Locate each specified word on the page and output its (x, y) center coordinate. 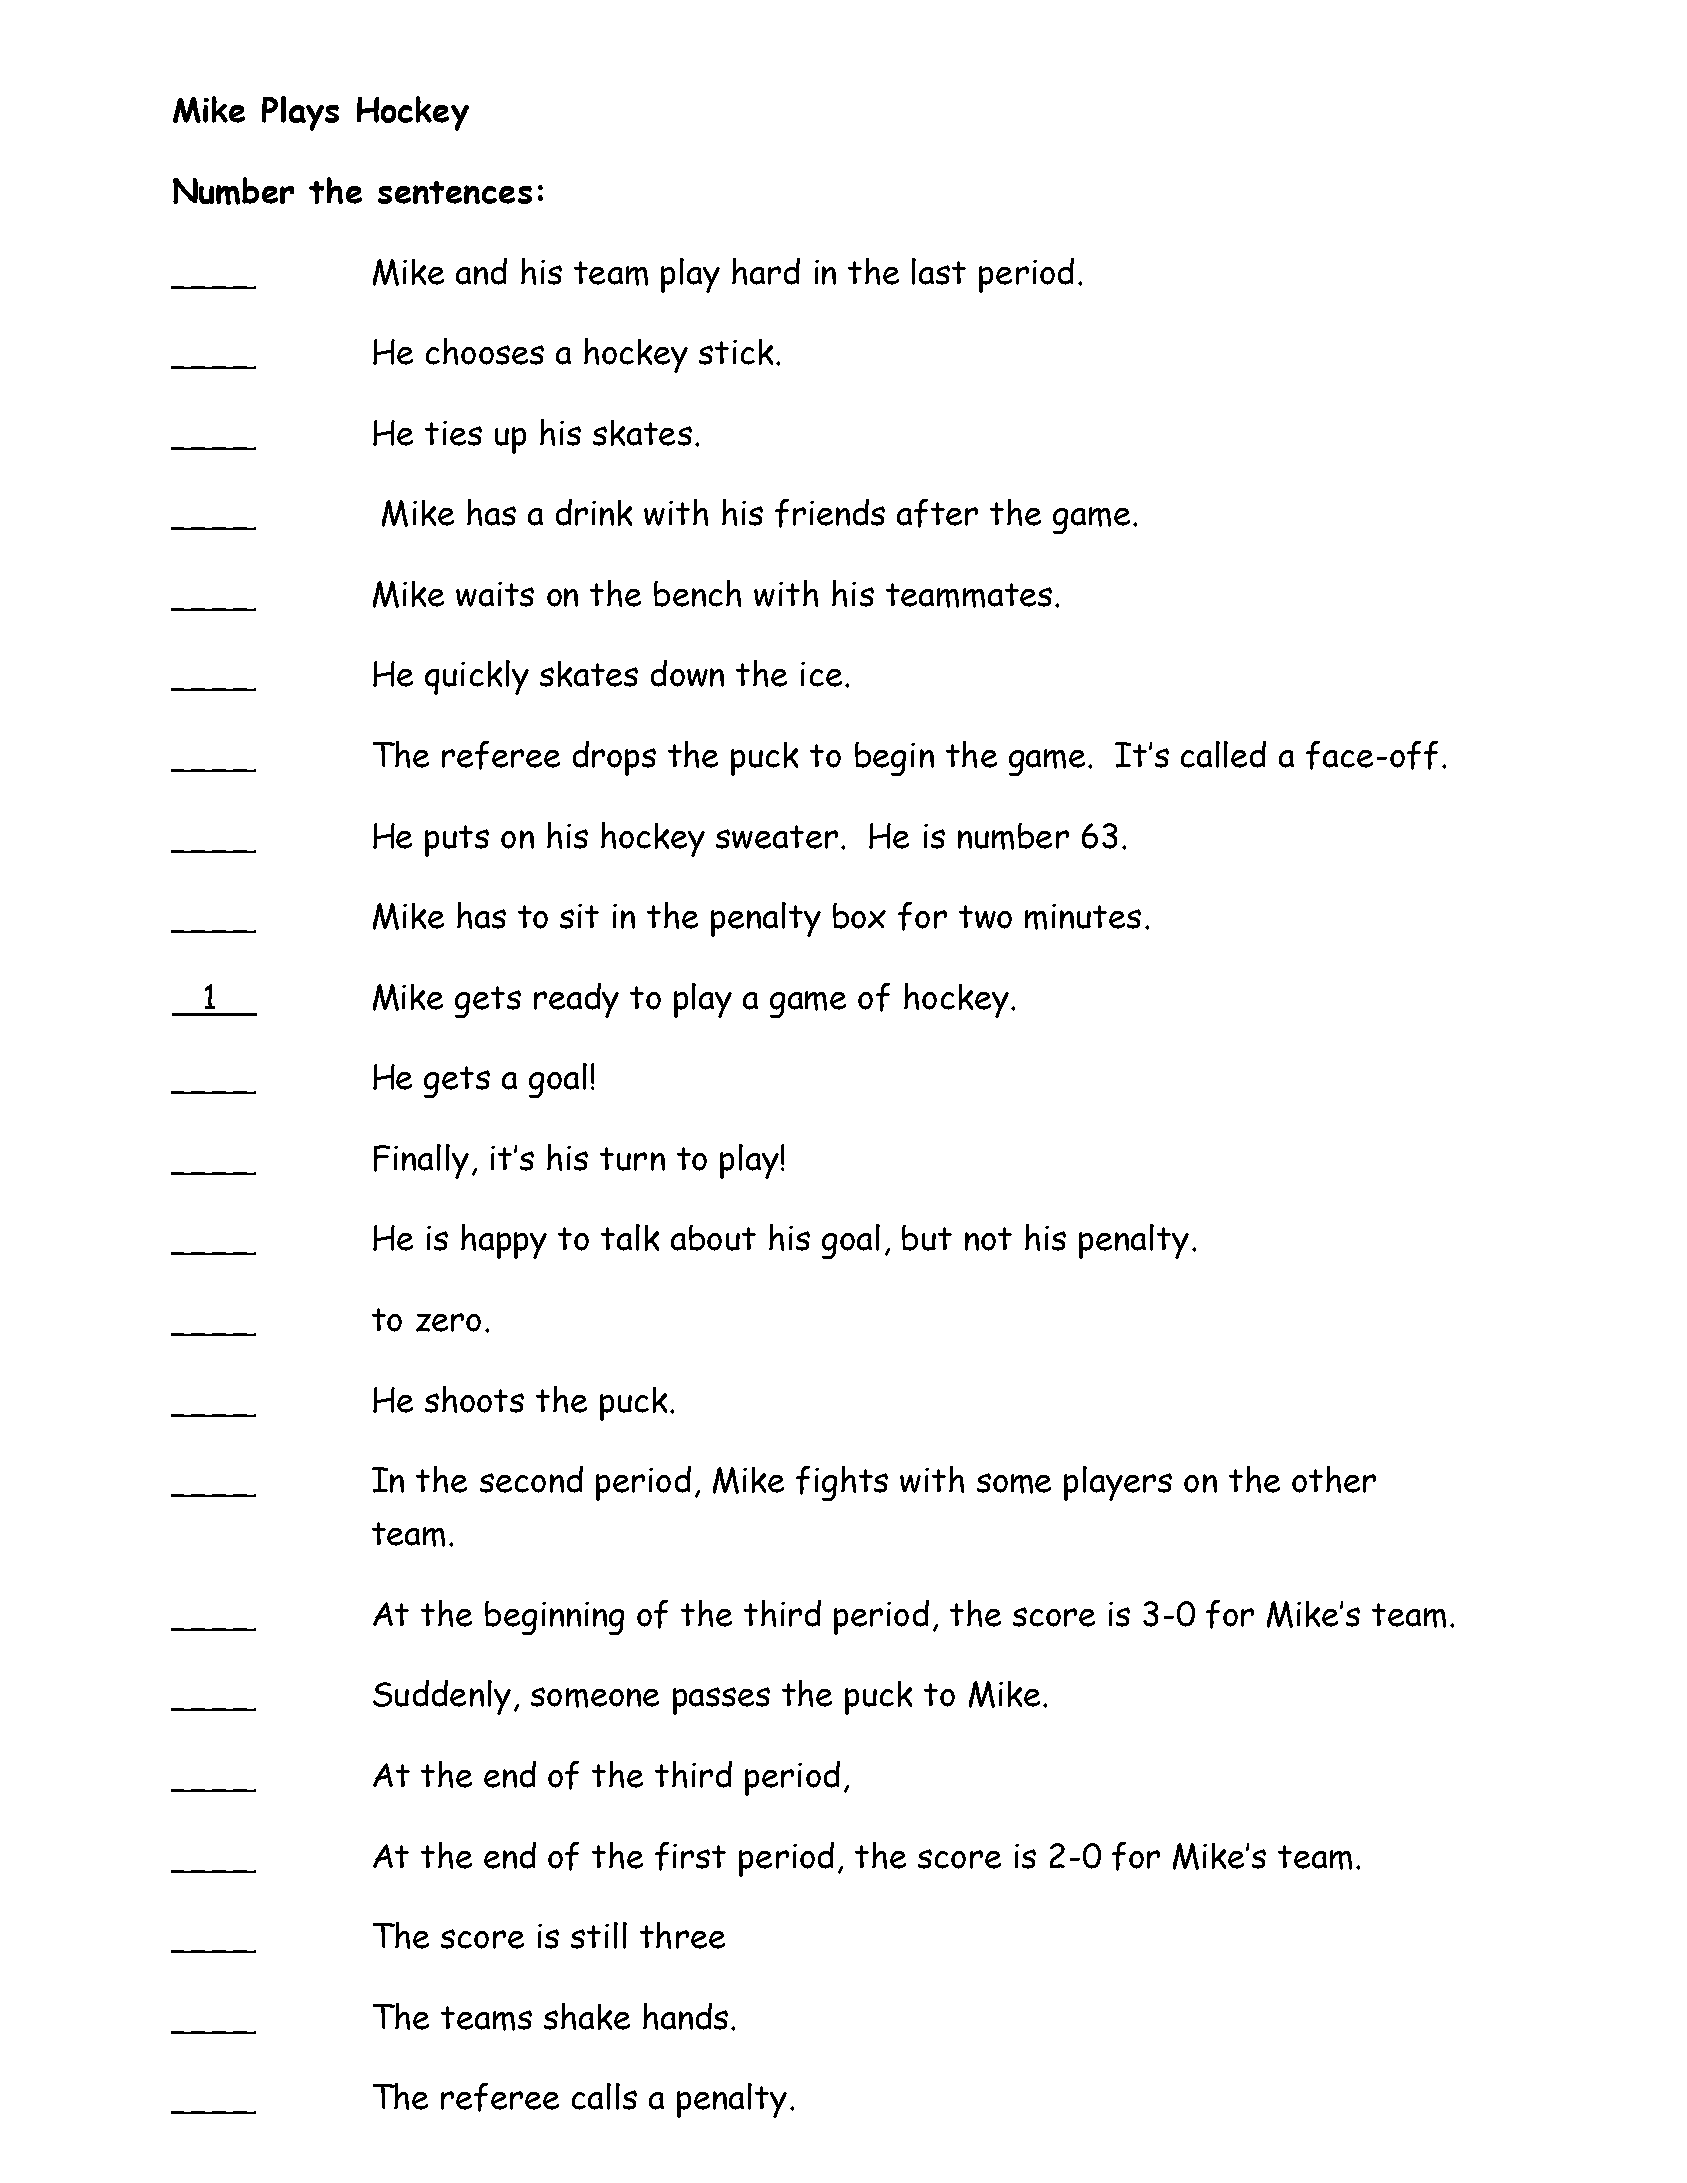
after (937, 513)
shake (587, 2016)
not (988, 1239)
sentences (455, 192)
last (939, 271)
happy (504, 1241)
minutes (1083, 917)
